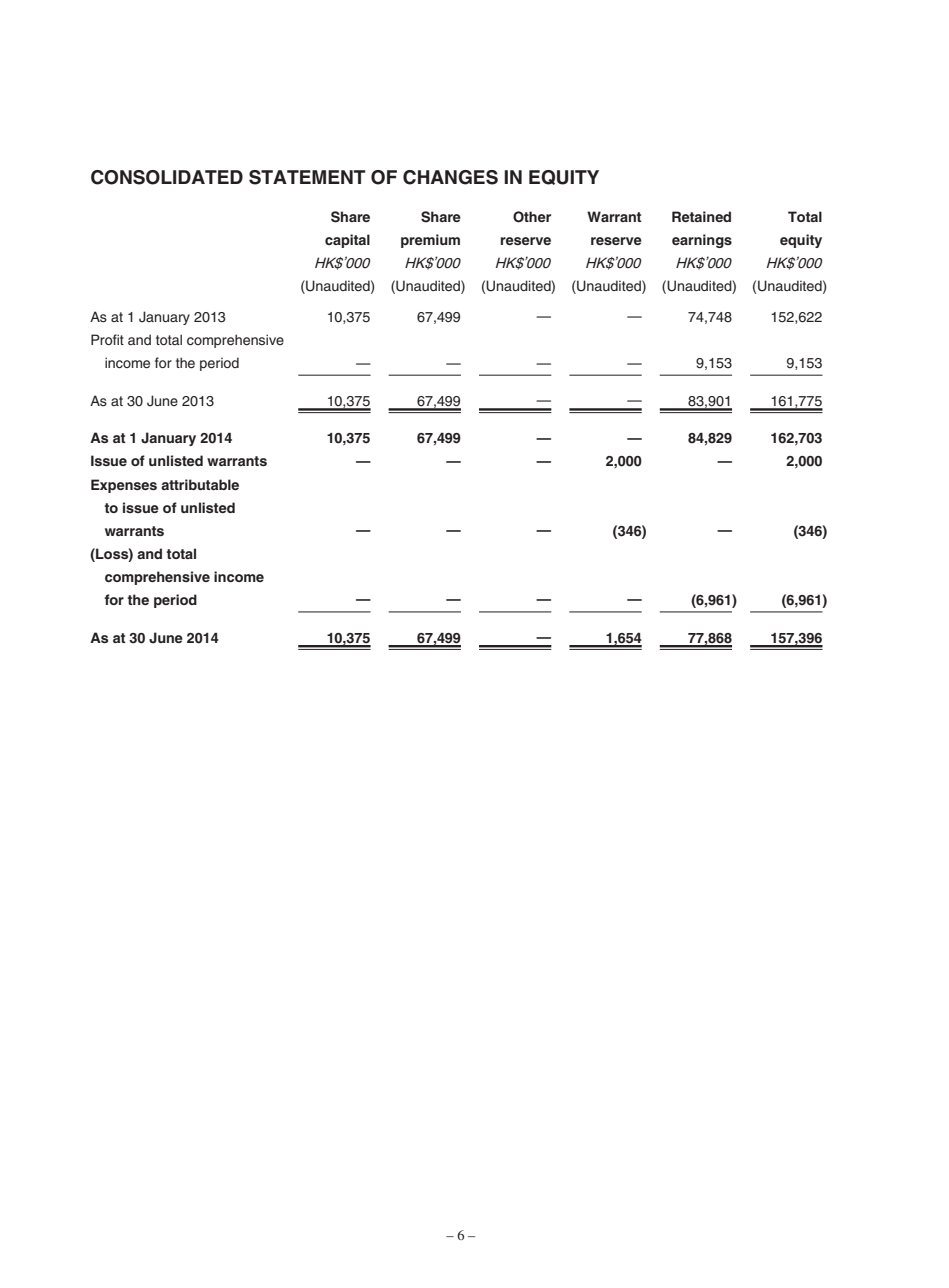 The width and height of the image is (949, 1288). I want to click on Profit, so click(107, 339).
